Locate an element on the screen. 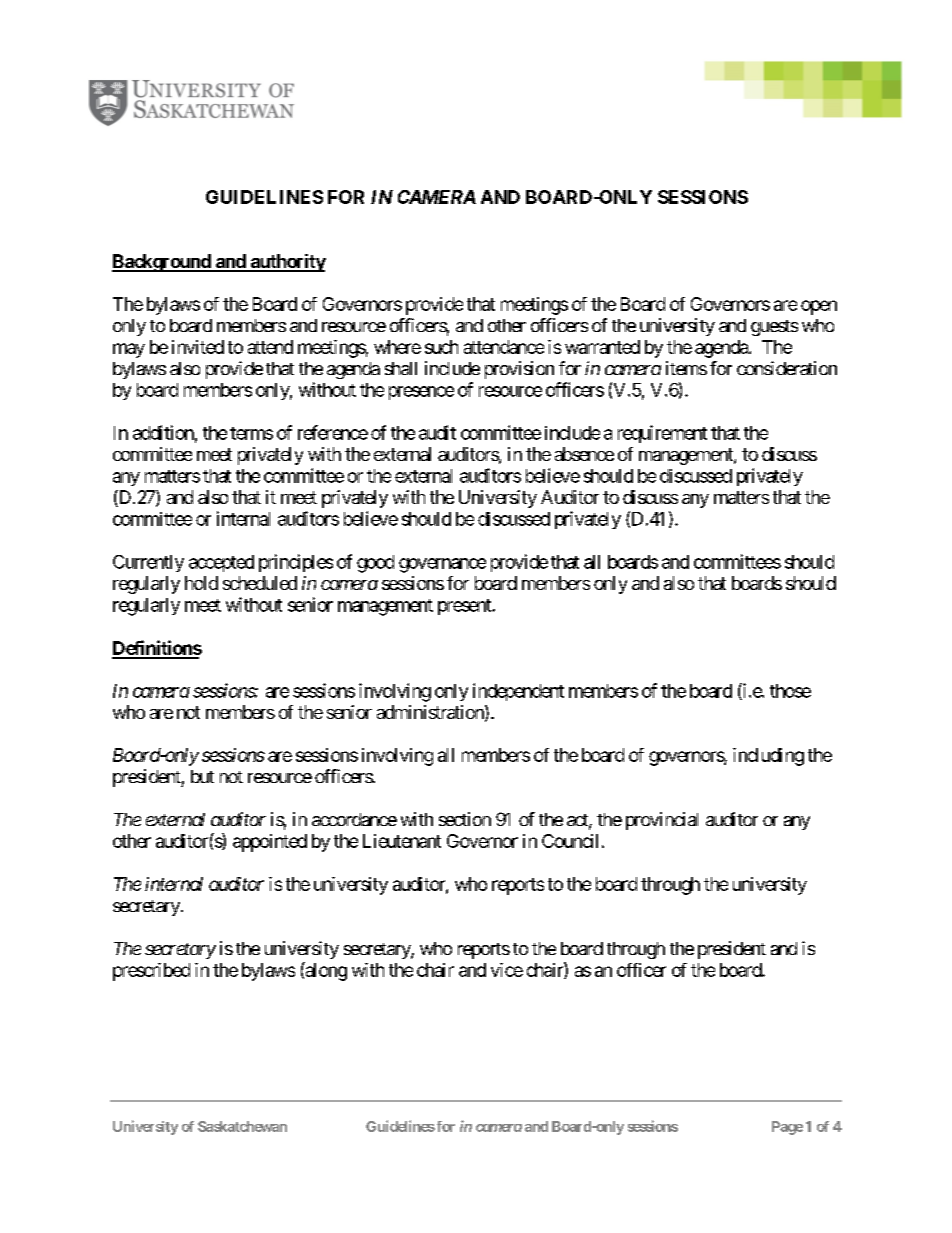  accepted is located at coordinates (221, 563).
